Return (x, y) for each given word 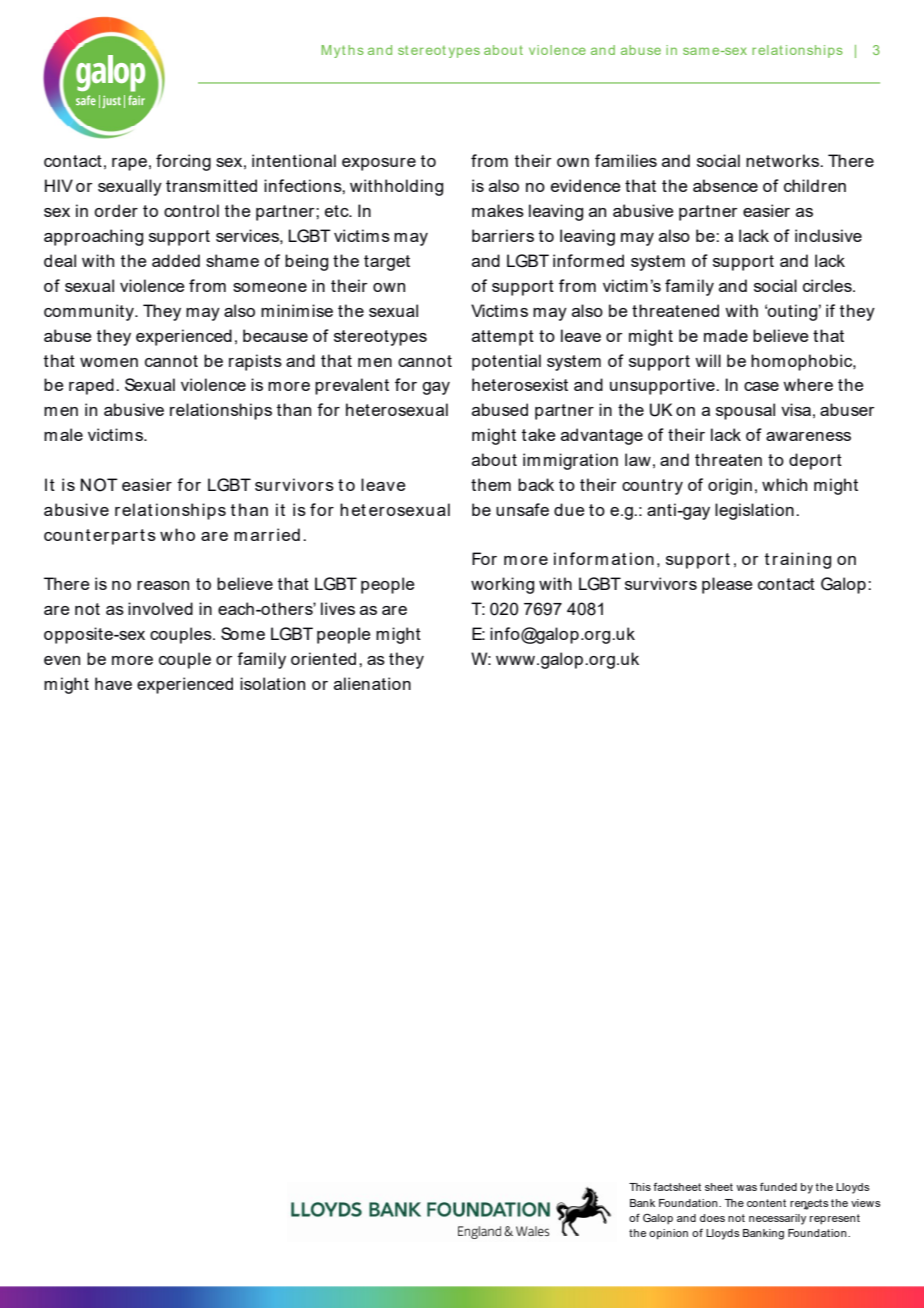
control (191, 210)
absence (725, 185)
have (113, 683)
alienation (372, 683)
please (727, 585)
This (640, 1187)
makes (498, 210)
